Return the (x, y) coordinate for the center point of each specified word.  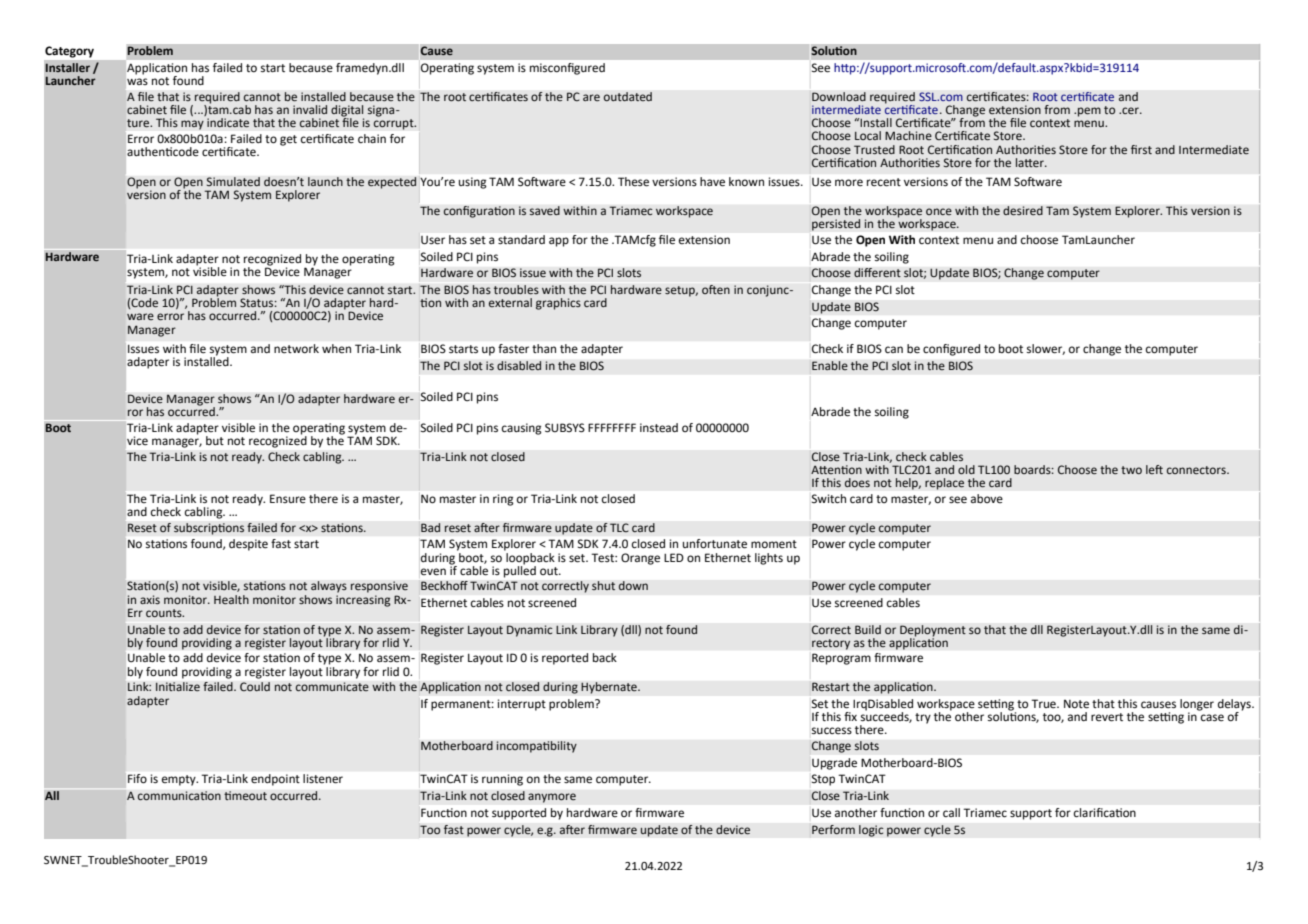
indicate (228, 122)
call (951, 812)
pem (1089, 112)
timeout (245, 796)
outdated (627, 97)
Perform (833, 829)
